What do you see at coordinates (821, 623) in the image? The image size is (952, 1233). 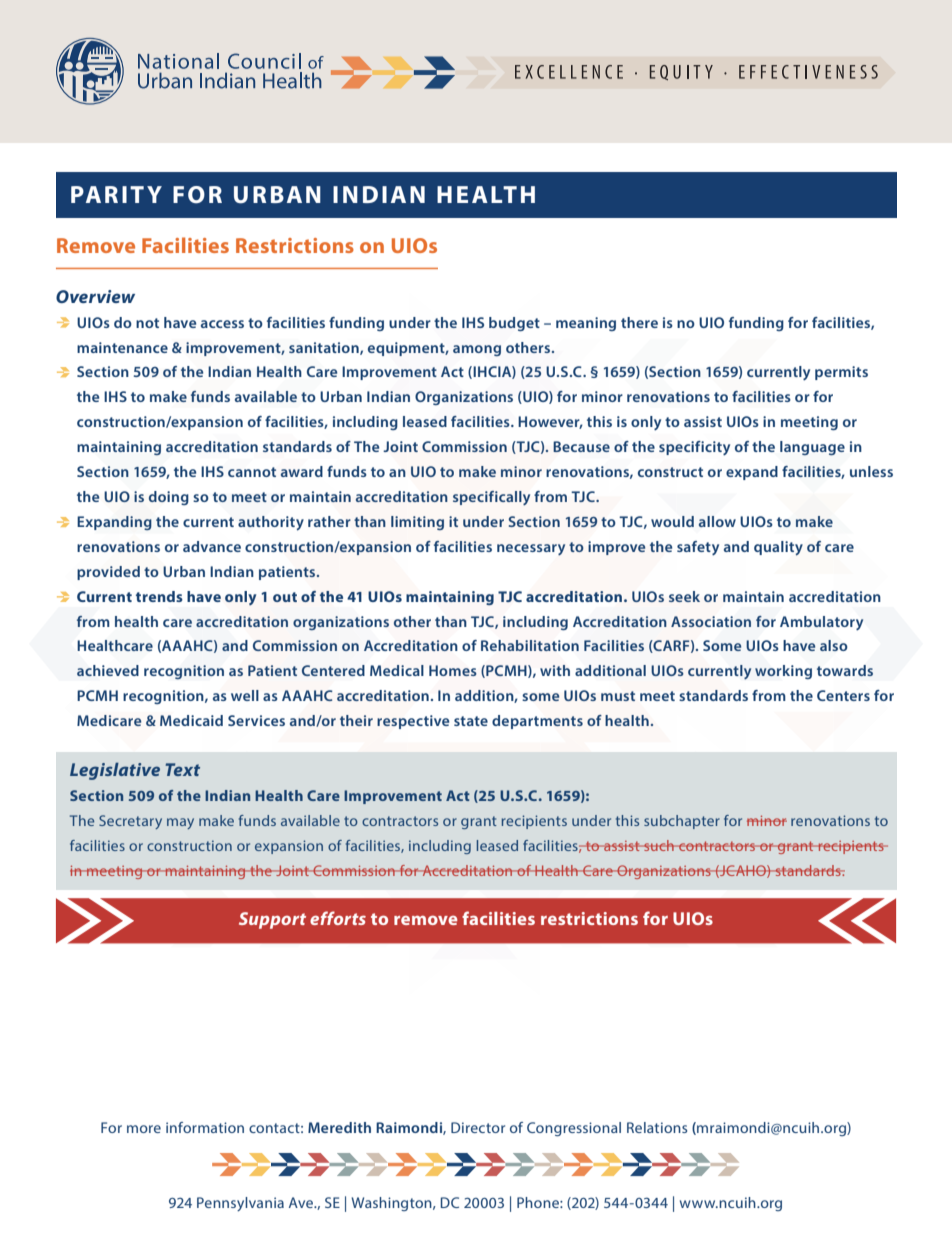 I see `Ambulatory` at bounding box center [821, 623].
